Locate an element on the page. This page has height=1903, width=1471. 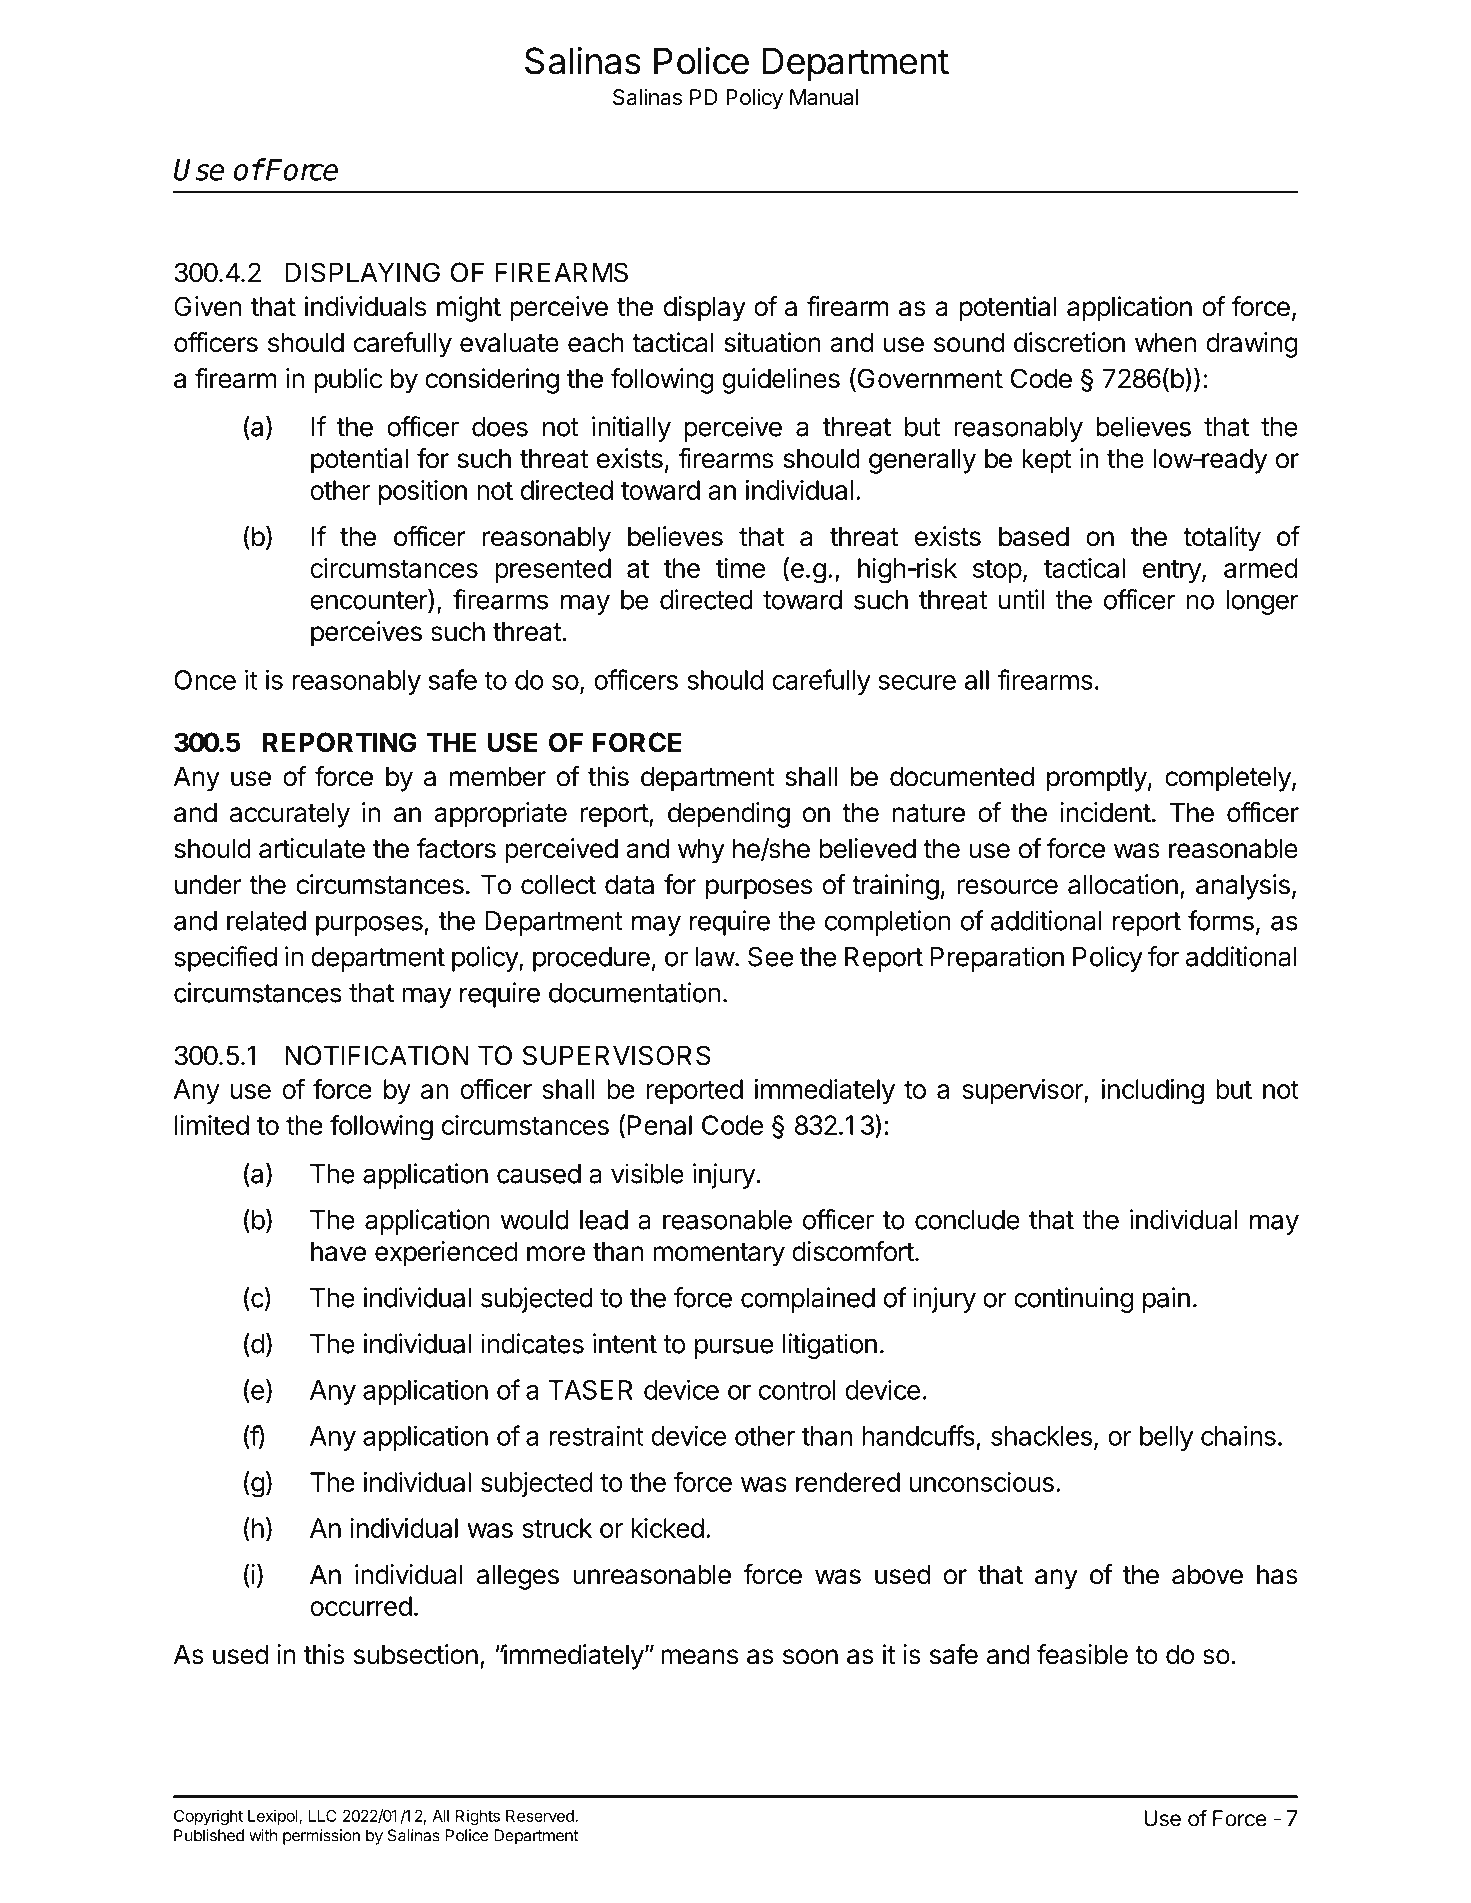
momentary is located at coordinates (719, 1255).
